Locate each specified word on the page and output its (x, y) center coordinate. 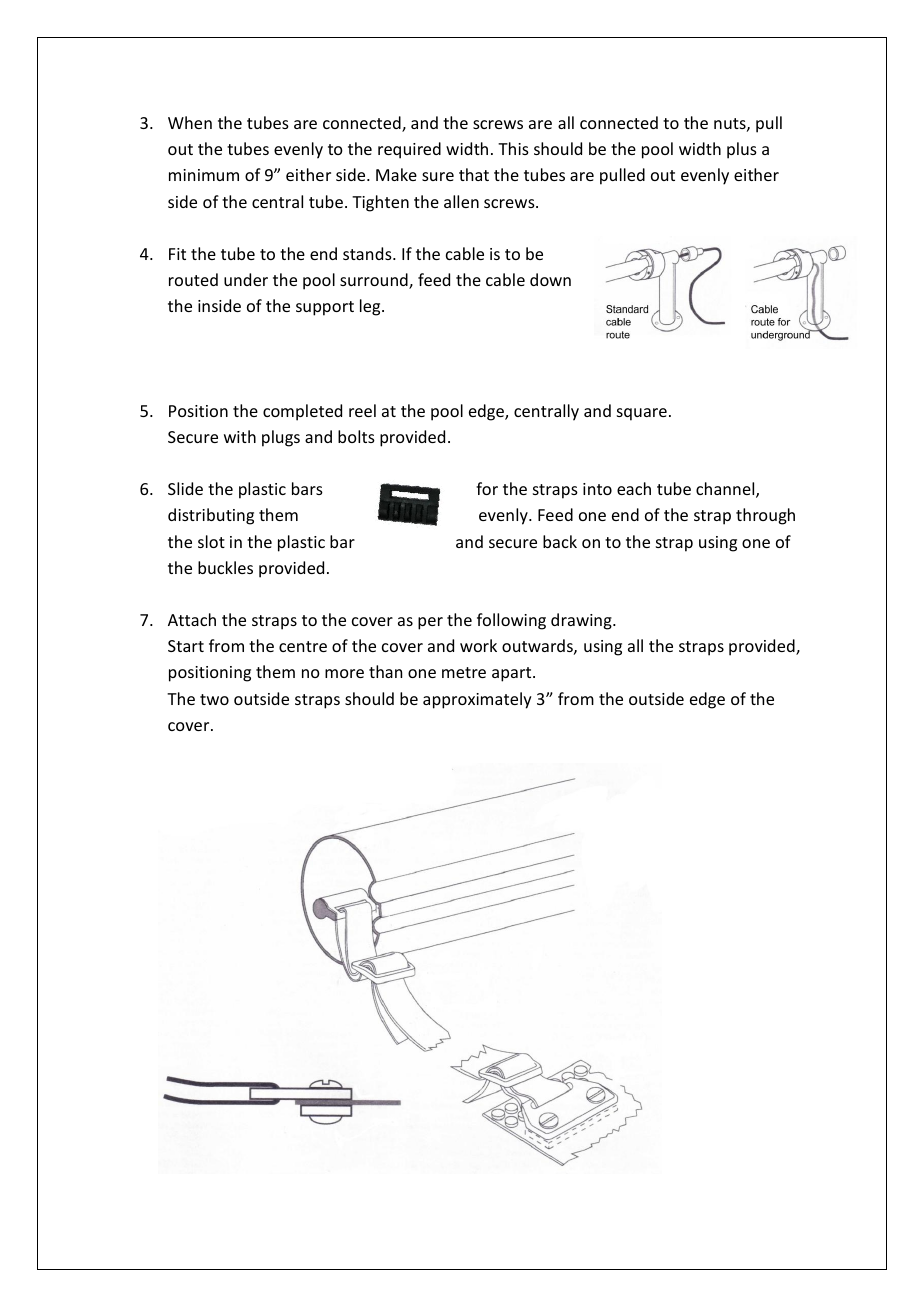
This (513, 148)
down (550, 279)
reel (362, 410)
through (765, 516)
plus (742, 150)
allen (461, 201)
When (190, 122)
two (214, 699)
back (560, 541)
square (642, 414)
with (240, 436)
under (246, 279)
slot (211, 541)
